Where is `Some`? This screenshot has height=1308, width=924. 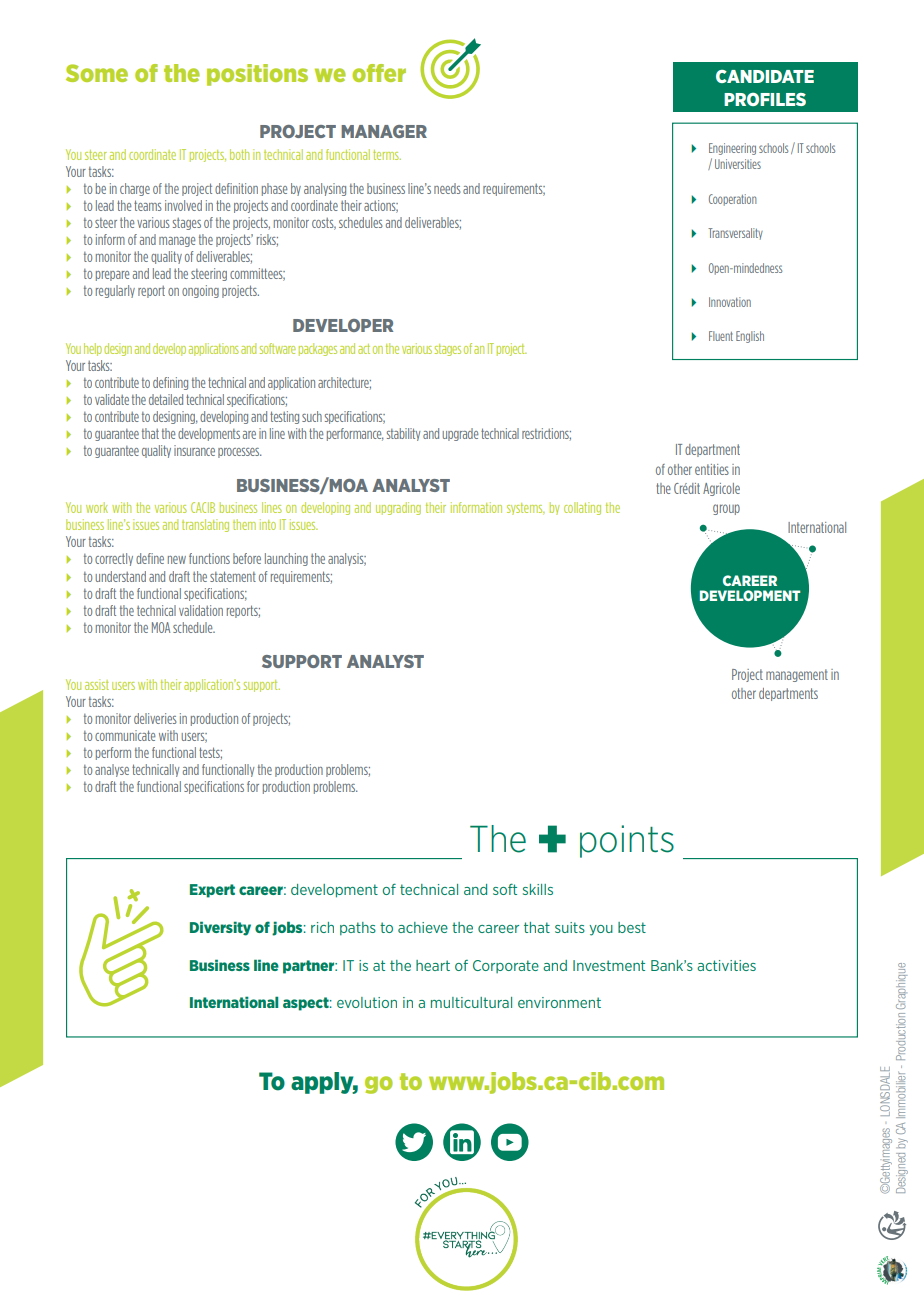 Some is located at coordinates (97, 73).
